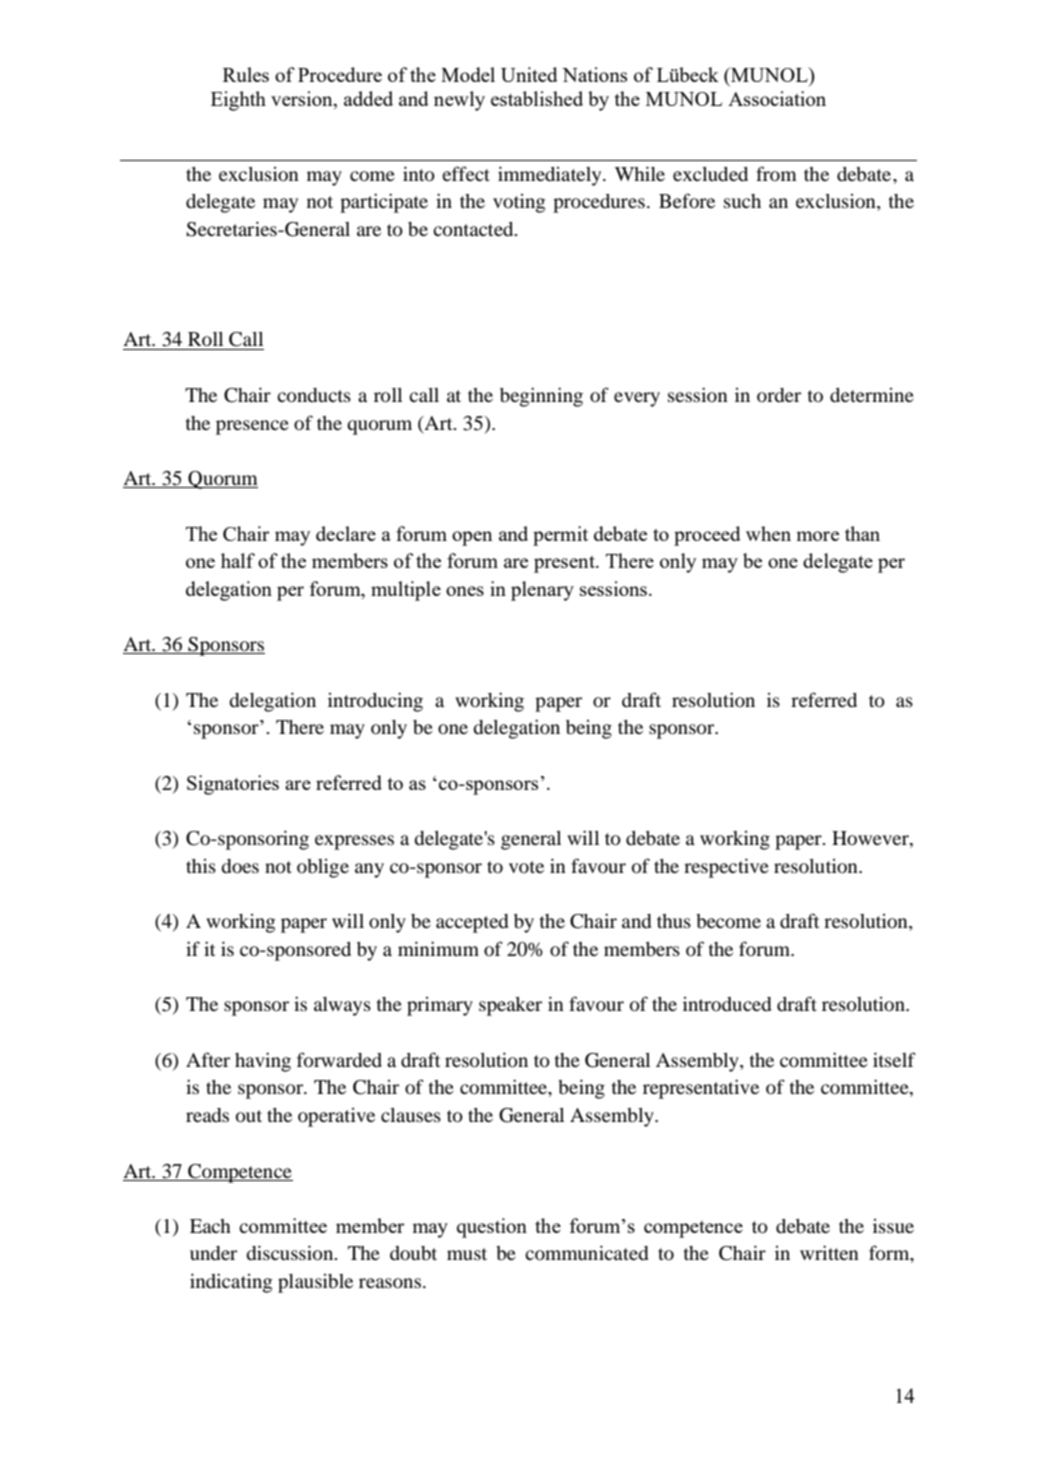 Image resolution: width=1038 pixels, height=1469 pixels. Describe the element at coordinates (303, 98) in the screenshot. I see `version` at that location.
